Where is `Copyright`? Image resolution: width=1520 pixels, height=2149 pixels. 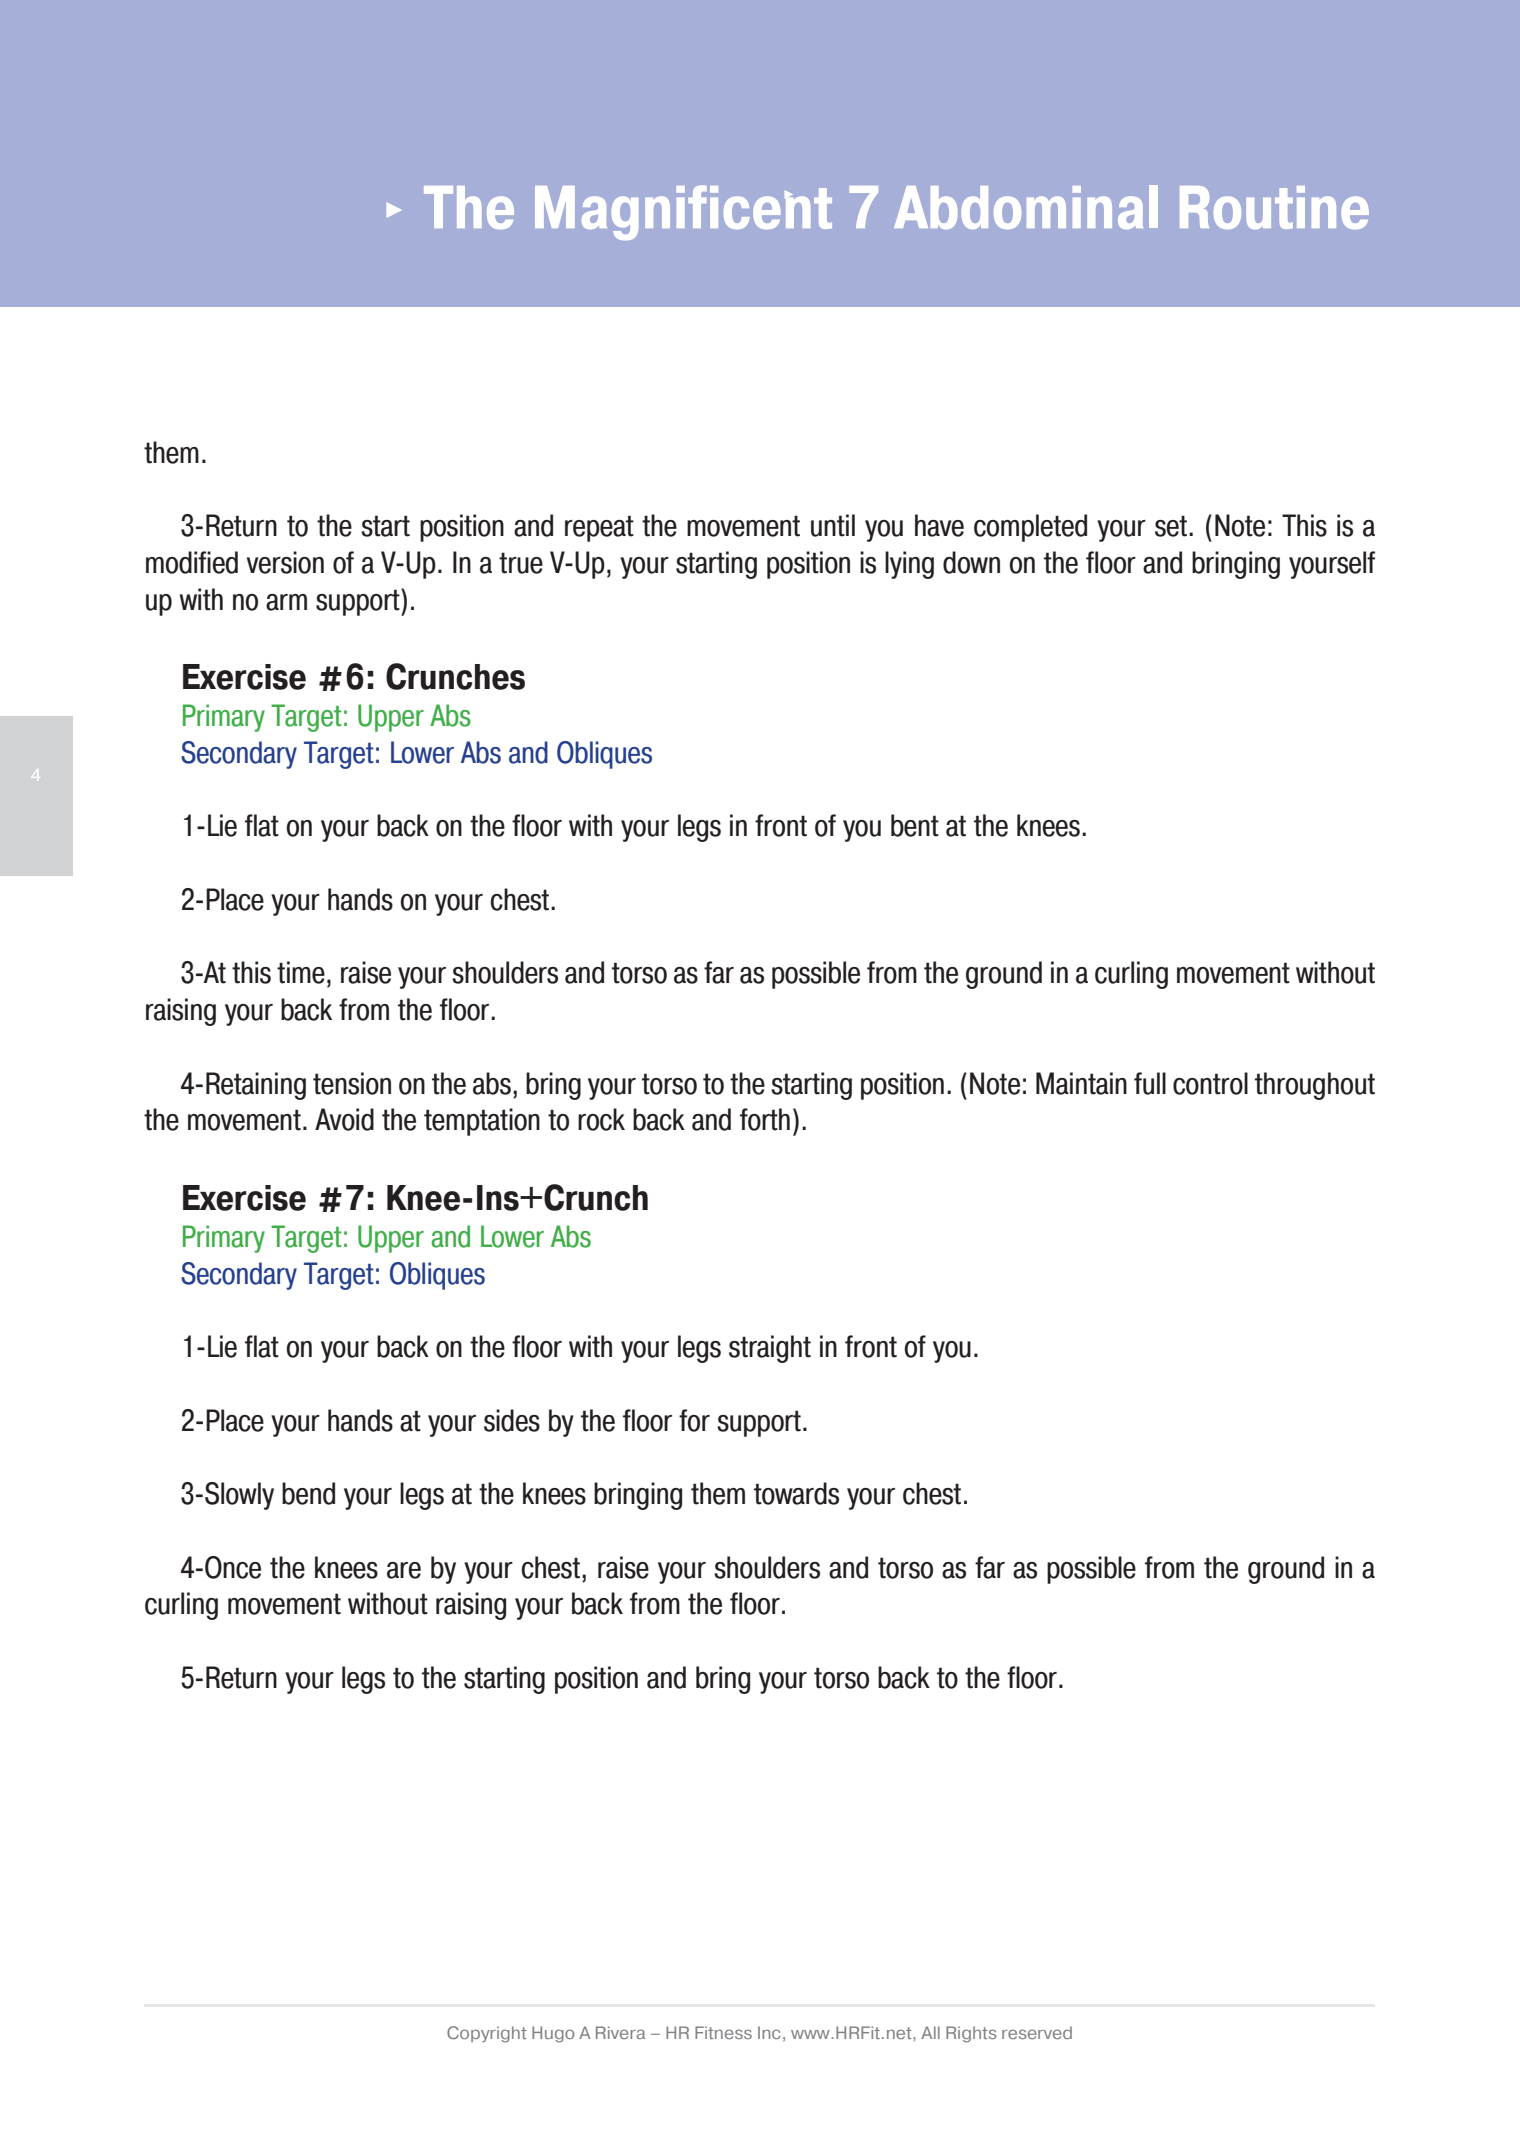
Copyright is located at coordinates (487, 2034).
